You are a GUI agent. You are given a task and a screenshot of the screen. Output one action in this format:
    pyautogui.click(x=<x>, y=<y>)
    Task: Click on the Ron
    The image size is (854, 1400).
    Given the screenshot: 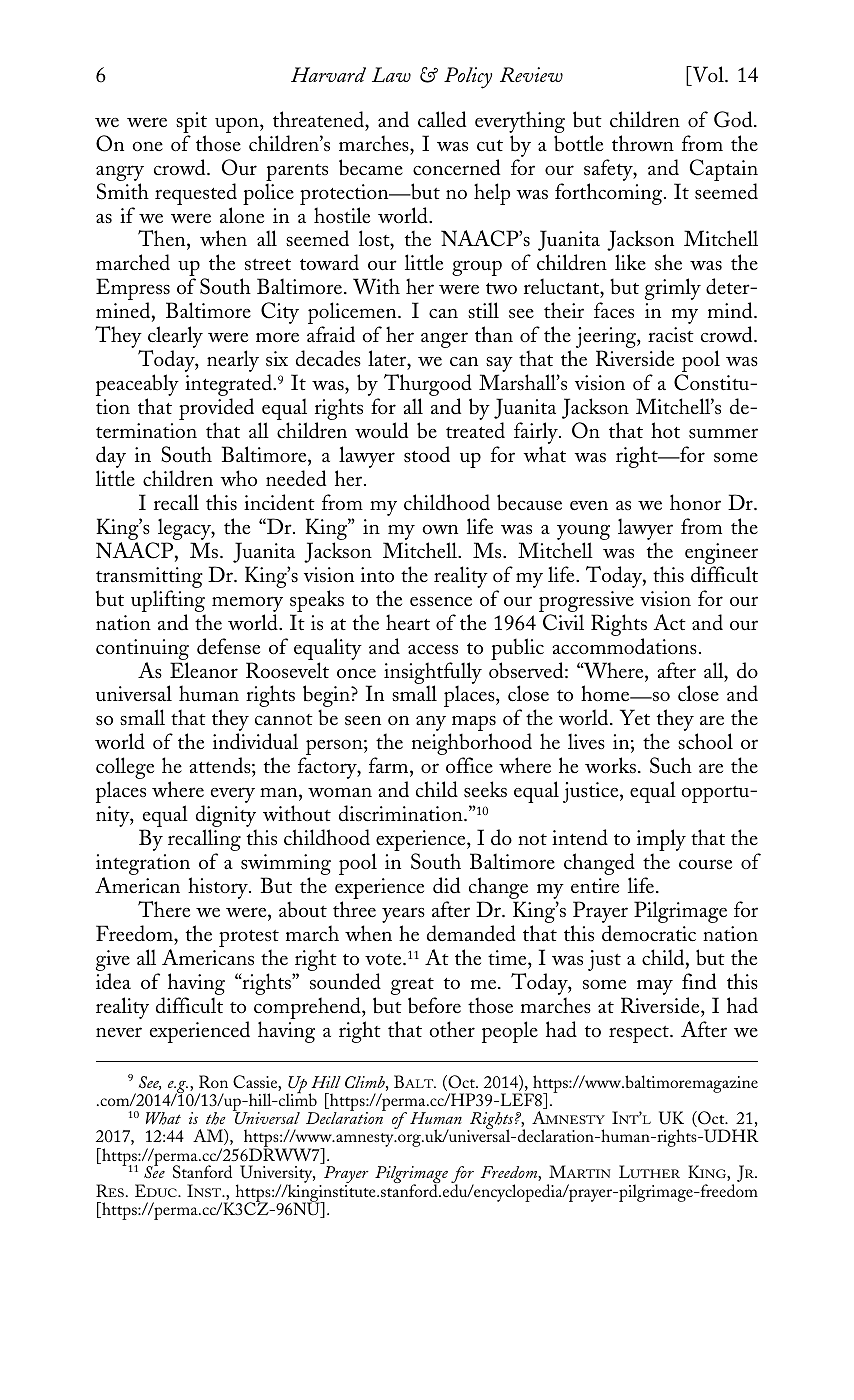 What is the action you would take?
    pyautogui.click(x=213, y=1081)
